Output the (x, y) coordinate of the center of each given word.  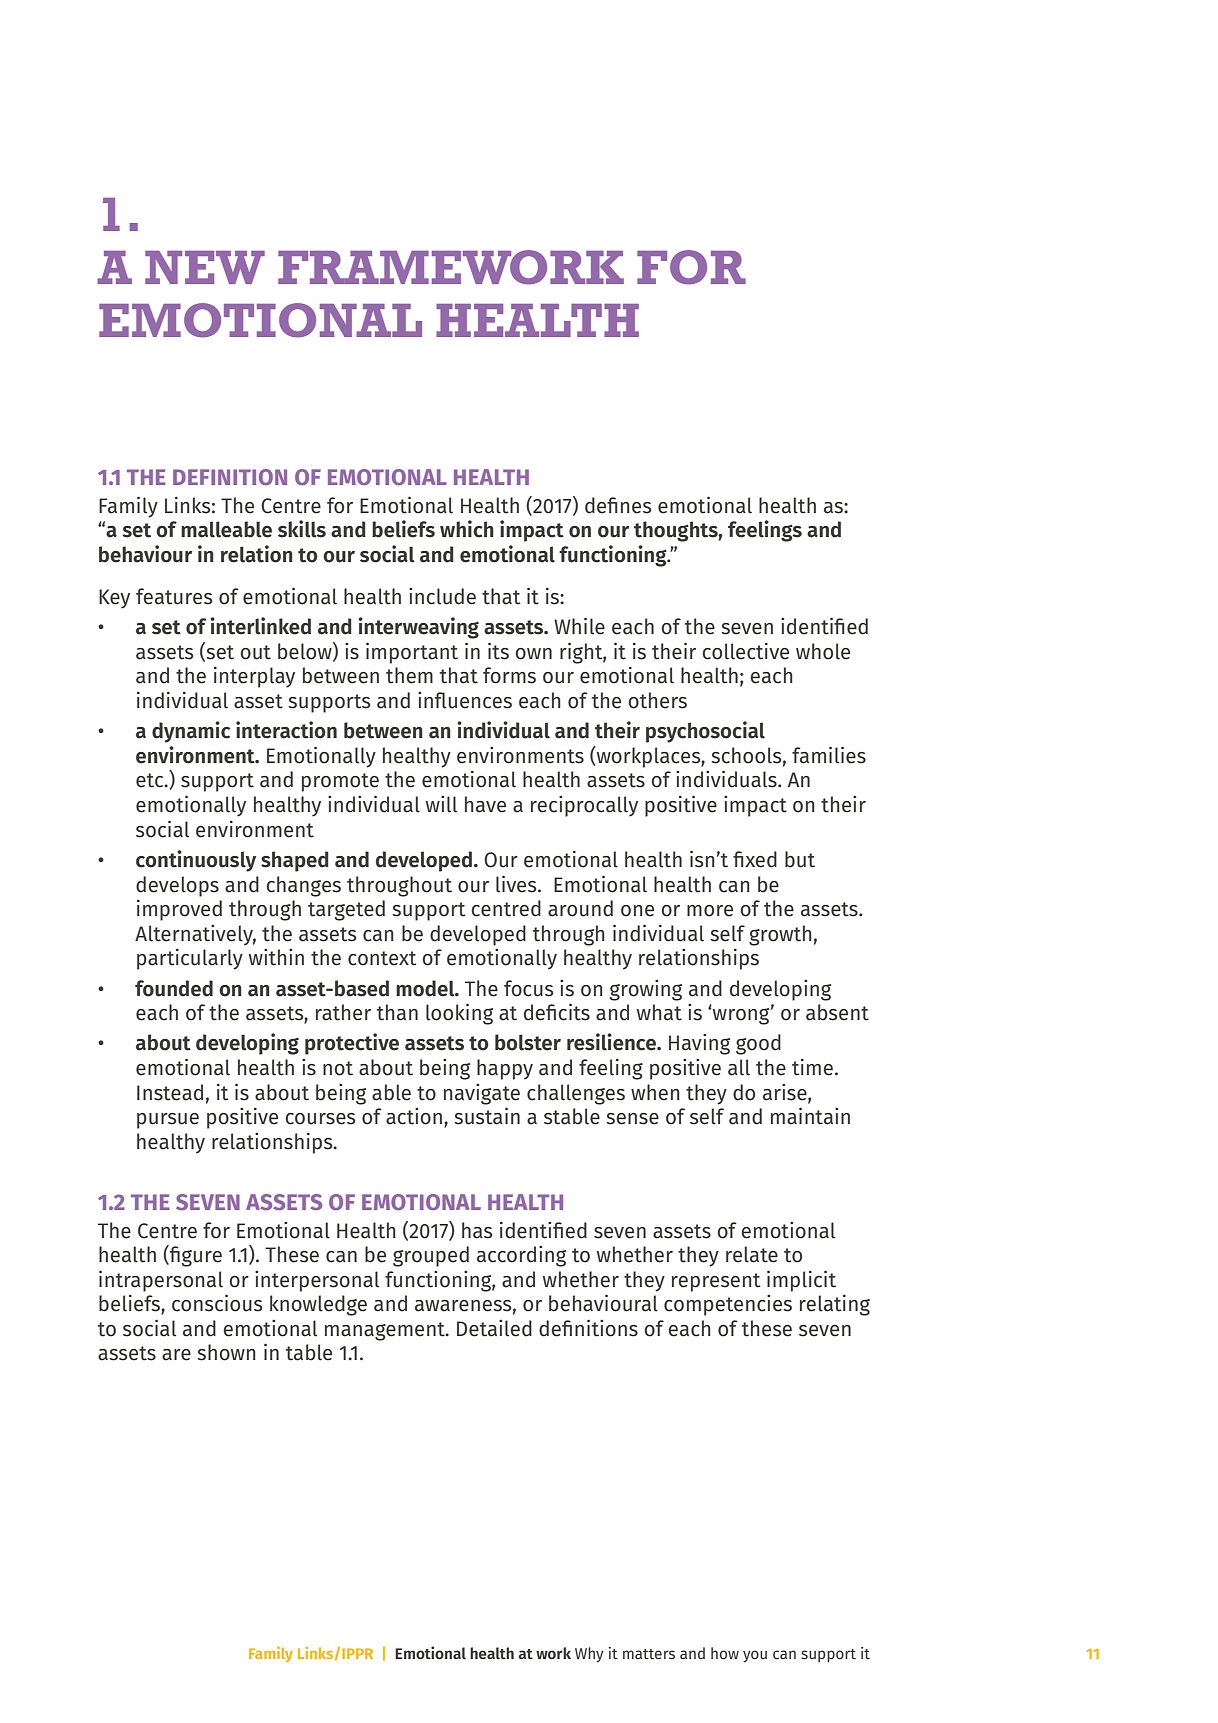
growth (780, 935)
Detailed (494, 1328)
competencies (728, 1305)
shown (226, 1352)
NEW (205, 267)
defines (618, 505)
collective (745, 651)
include (442, 596)
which (467, 529)
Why (589, 1654)
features (174, 596)
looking (459, 1014)
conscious (217, 1303)
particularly (190, 959)
